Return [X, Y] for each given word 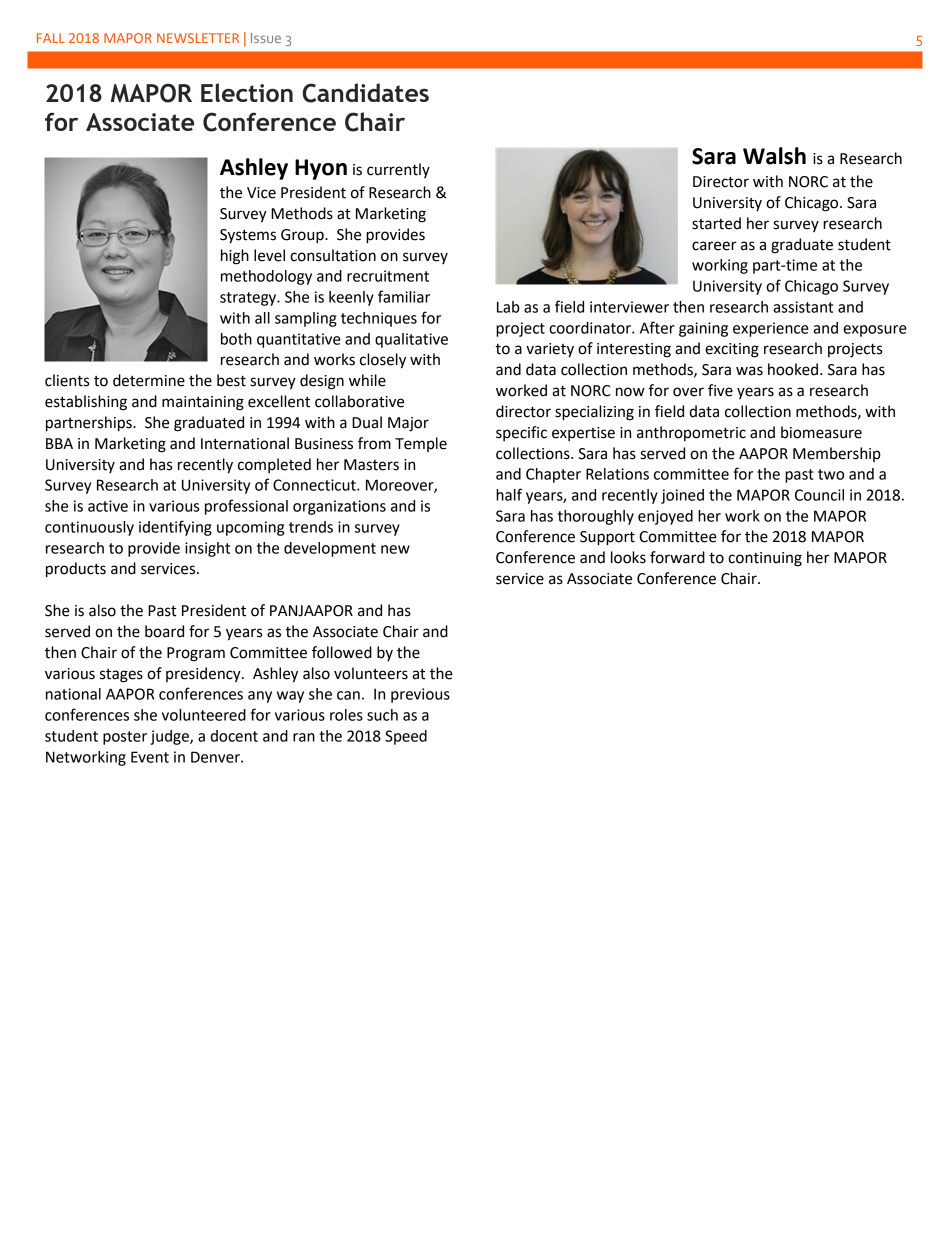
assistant [803, 307]
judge [170, 737]
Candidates [366, 93]
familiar [404, 296]
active [108, 506]
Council [819, 495]
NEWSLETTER [198, 38]
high [235, 257]
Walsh [774, 156]
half [509, 494]
